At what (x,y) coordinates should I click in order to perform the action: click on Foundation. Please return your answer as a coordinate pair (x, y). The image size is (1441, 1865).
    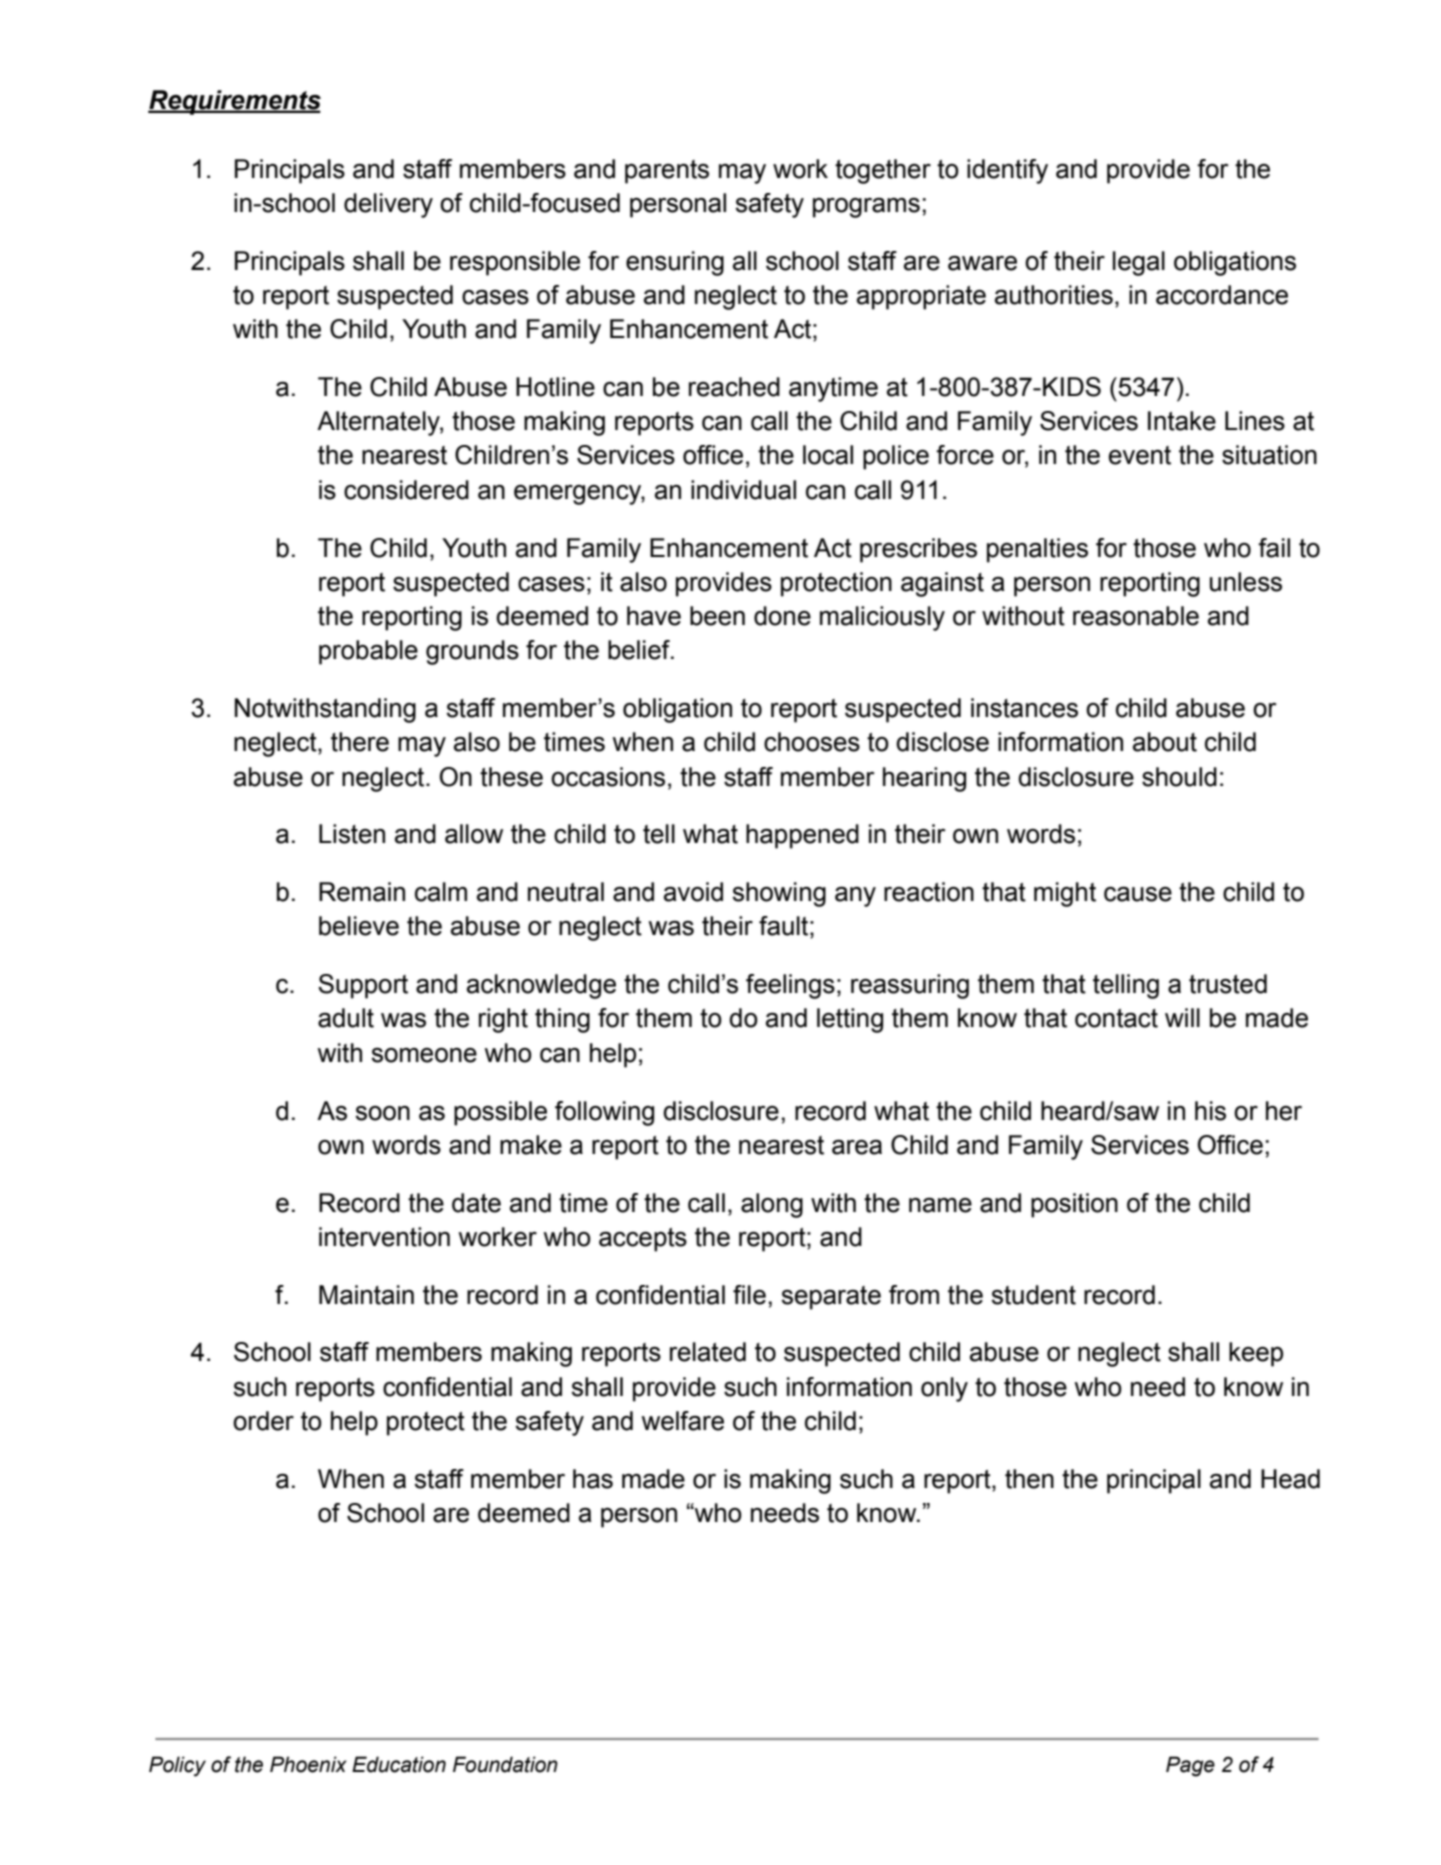
    Looking at the image, I should click on (505, 1764).
